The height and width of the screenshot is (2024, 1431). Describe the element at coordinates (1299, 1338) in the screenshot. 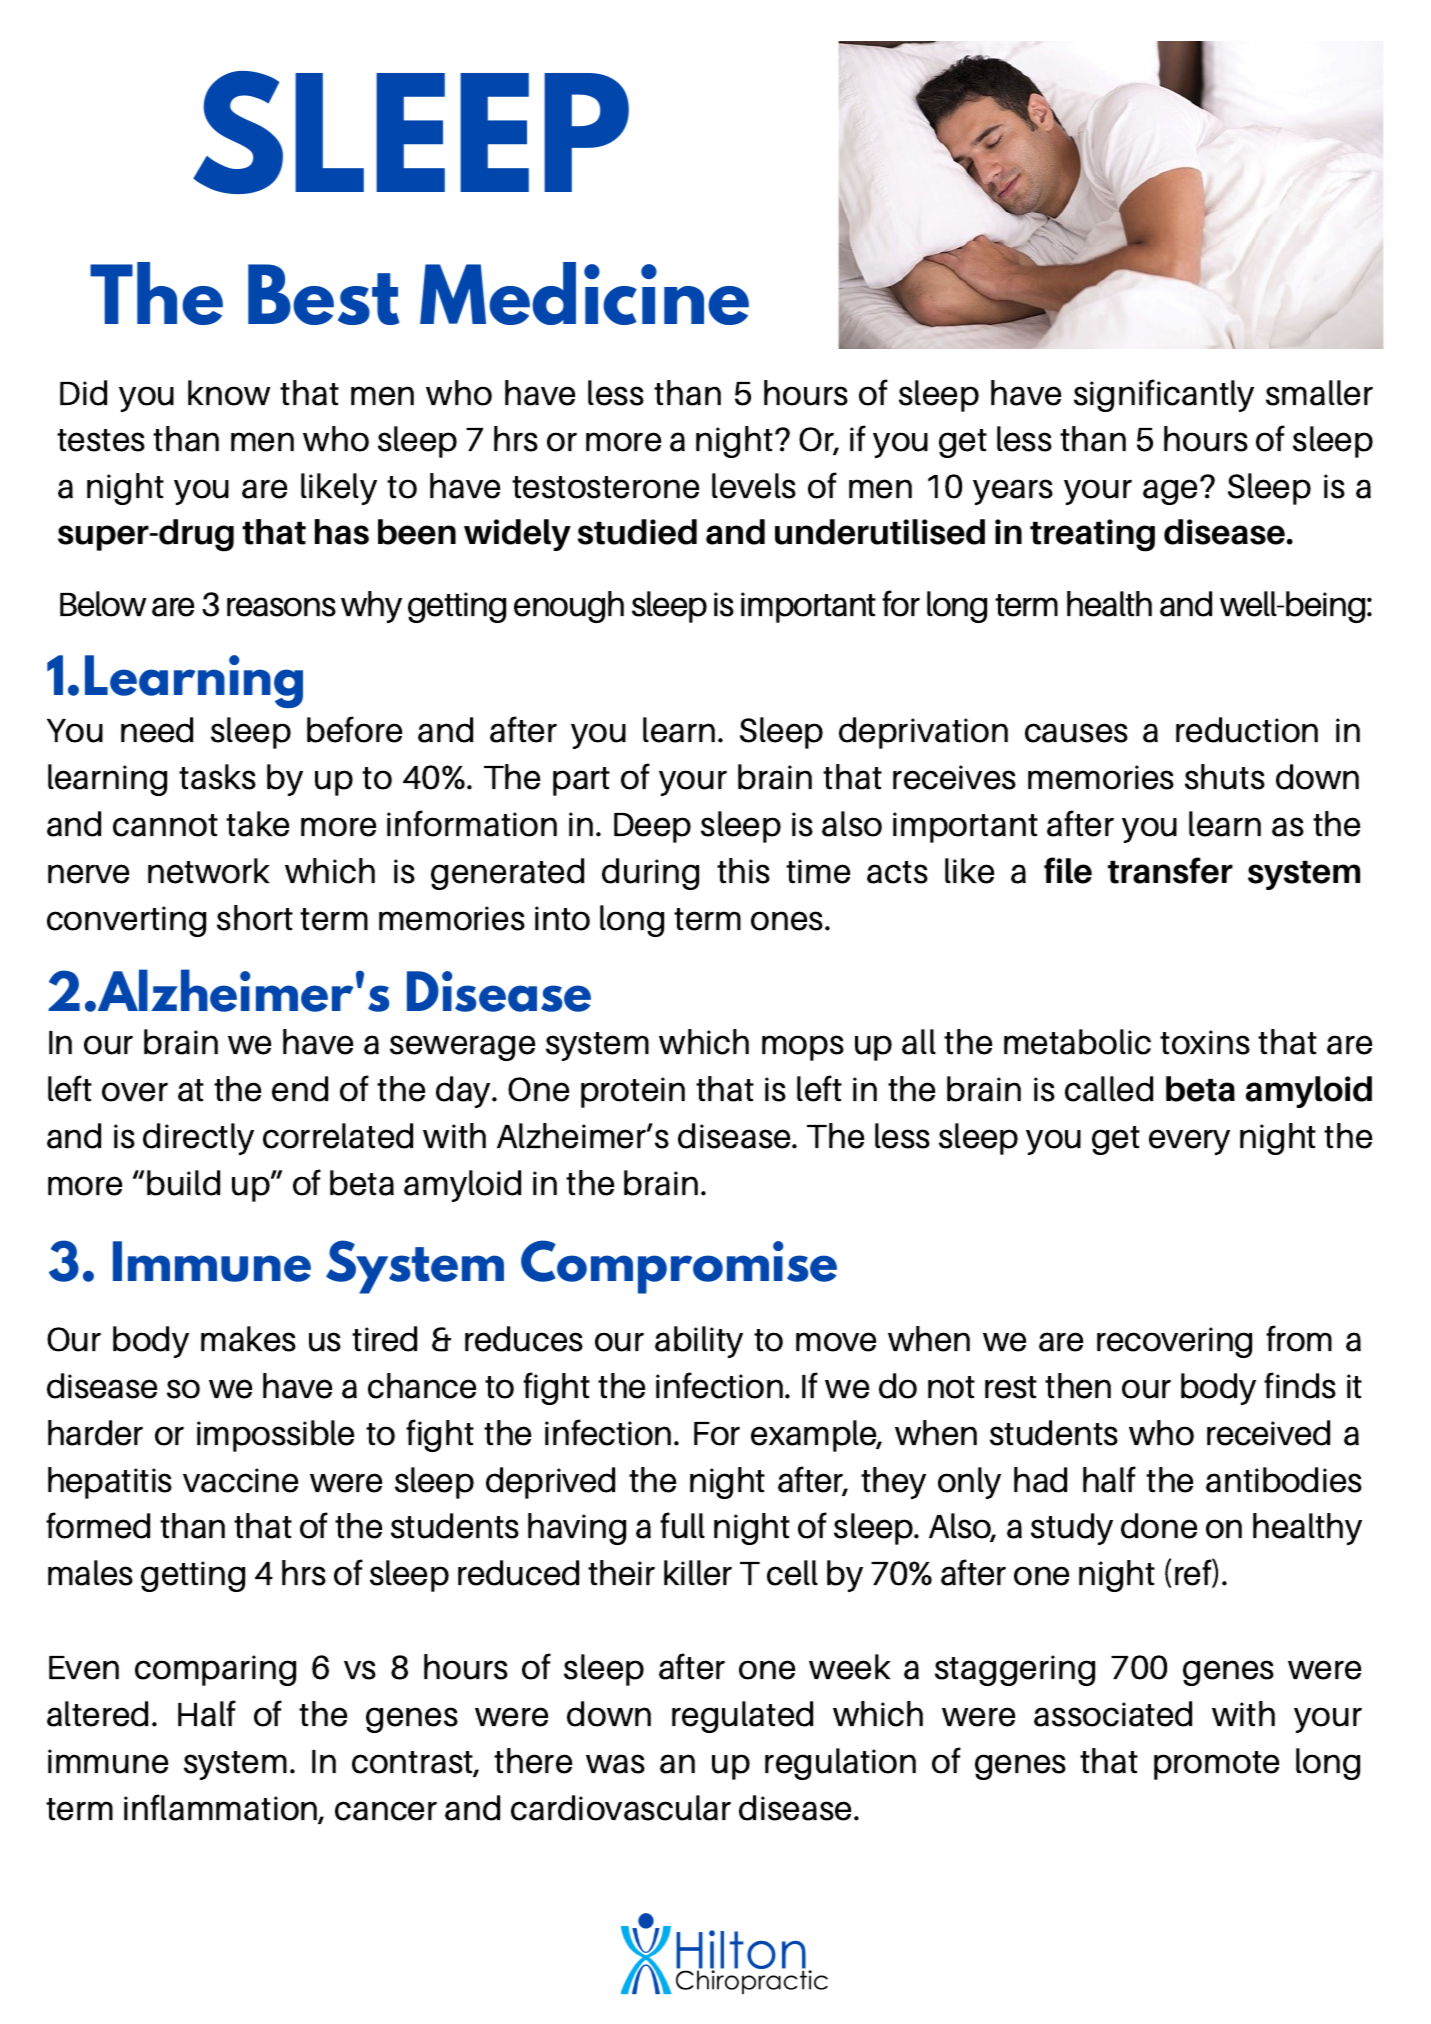

I see `from` at that location.
